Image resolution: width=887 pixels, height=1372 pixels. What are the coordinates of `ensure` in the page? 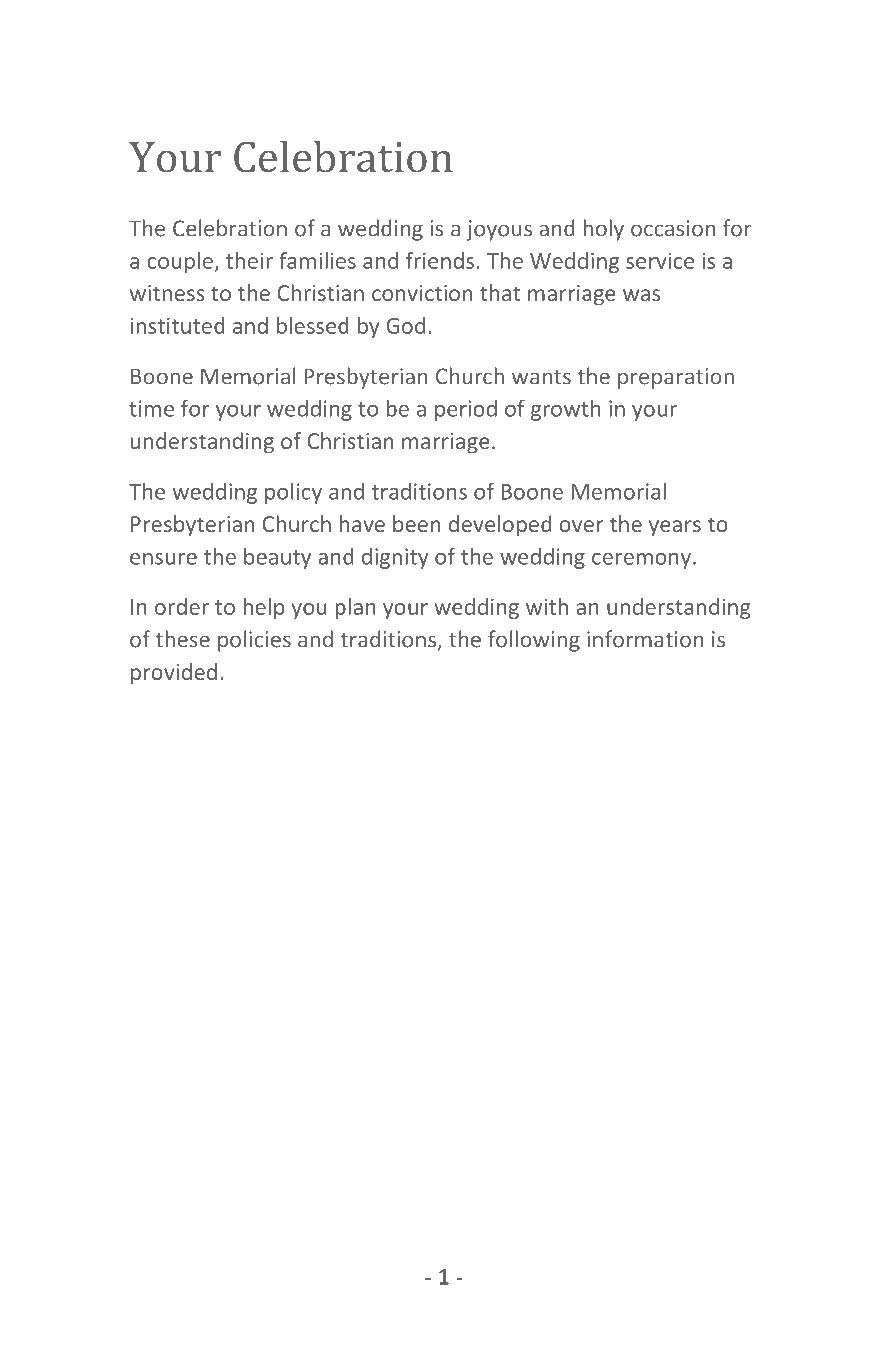 It's located at (163, 559).
